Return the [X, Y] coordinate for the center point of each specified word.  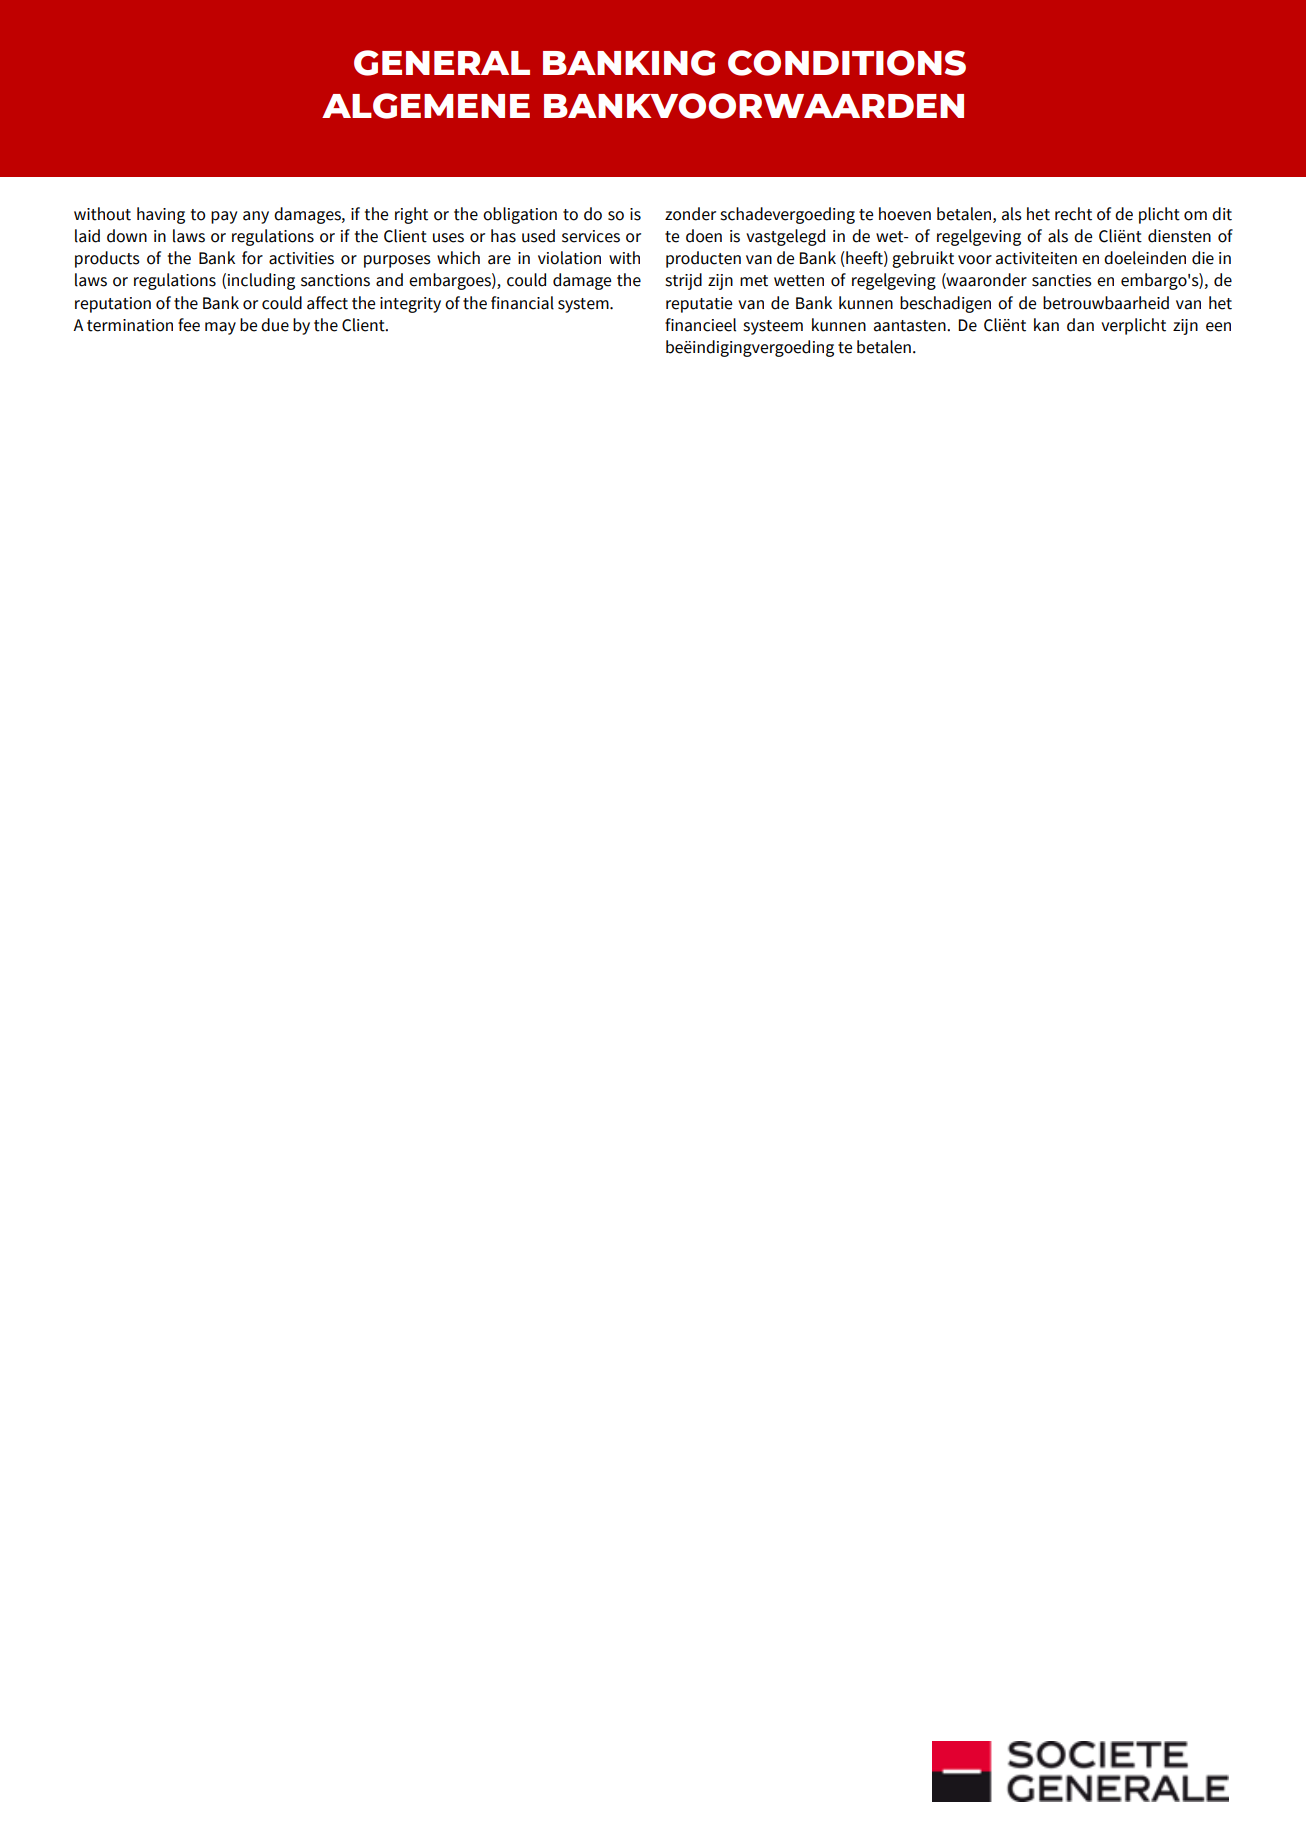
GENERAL [442, 63]
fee [189, 325]
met [754, 281]
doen [704, 236]
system [584, 305]
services [591, 236]
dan [1080, 325]
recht [1073, 214]
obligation [520, 215]
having [161, 215]
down [127, 236]
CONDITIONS [847, 63]
